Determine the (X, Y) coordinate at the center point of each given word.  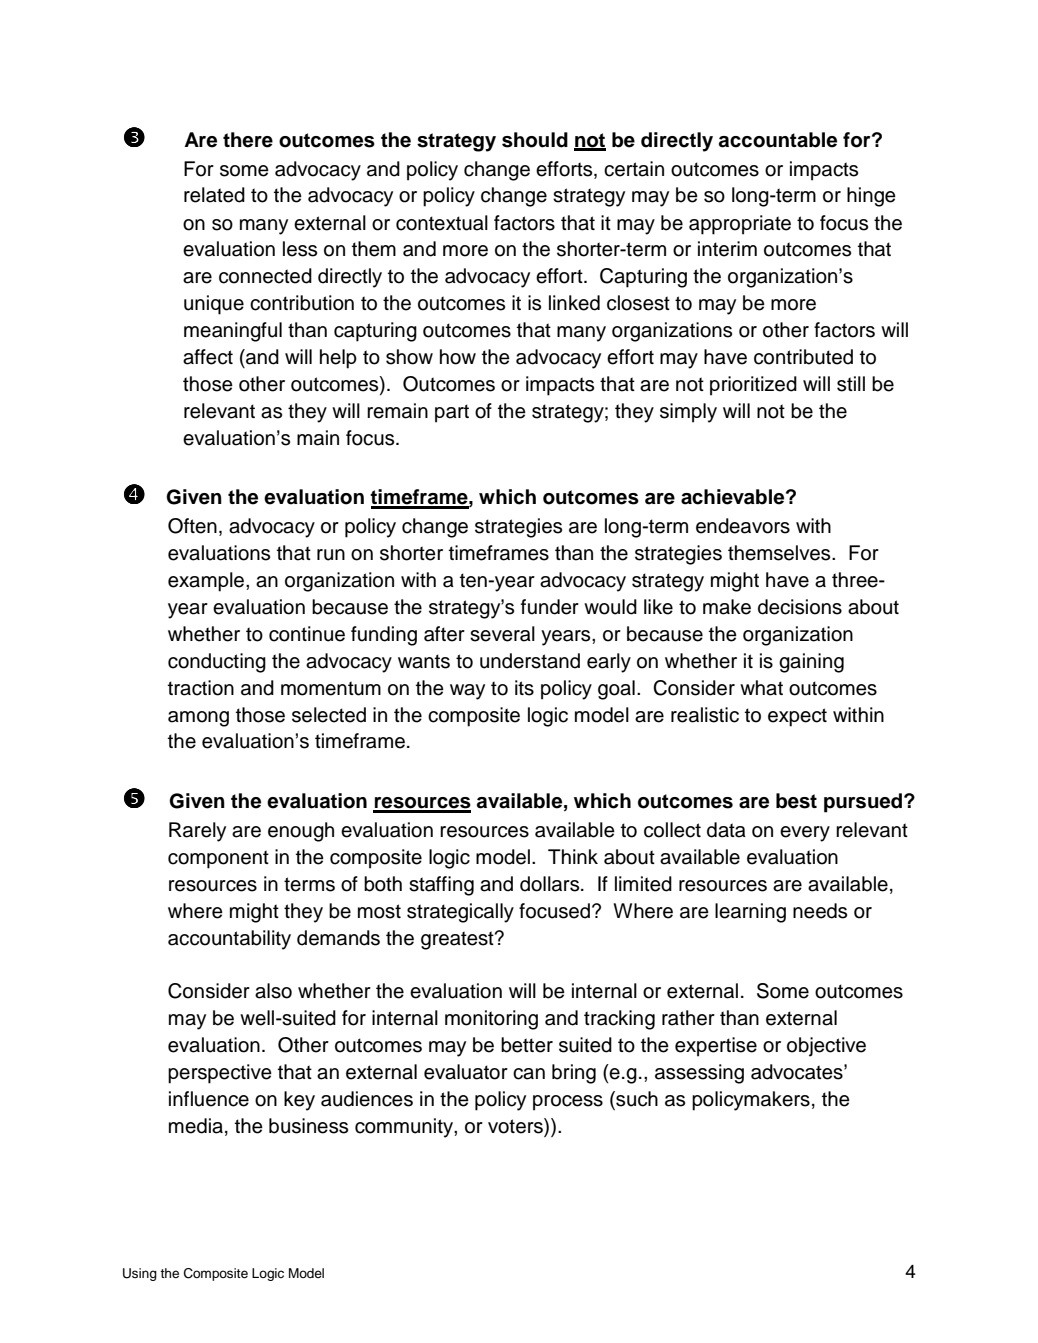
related (214, 195)
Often (192, 526)
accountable (778, 140)
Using (140, 1274)
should (535, 140)
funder (550, 607)
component (218, 859)
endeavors (743, 526)
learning (750, 913)
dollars (551, 884)
